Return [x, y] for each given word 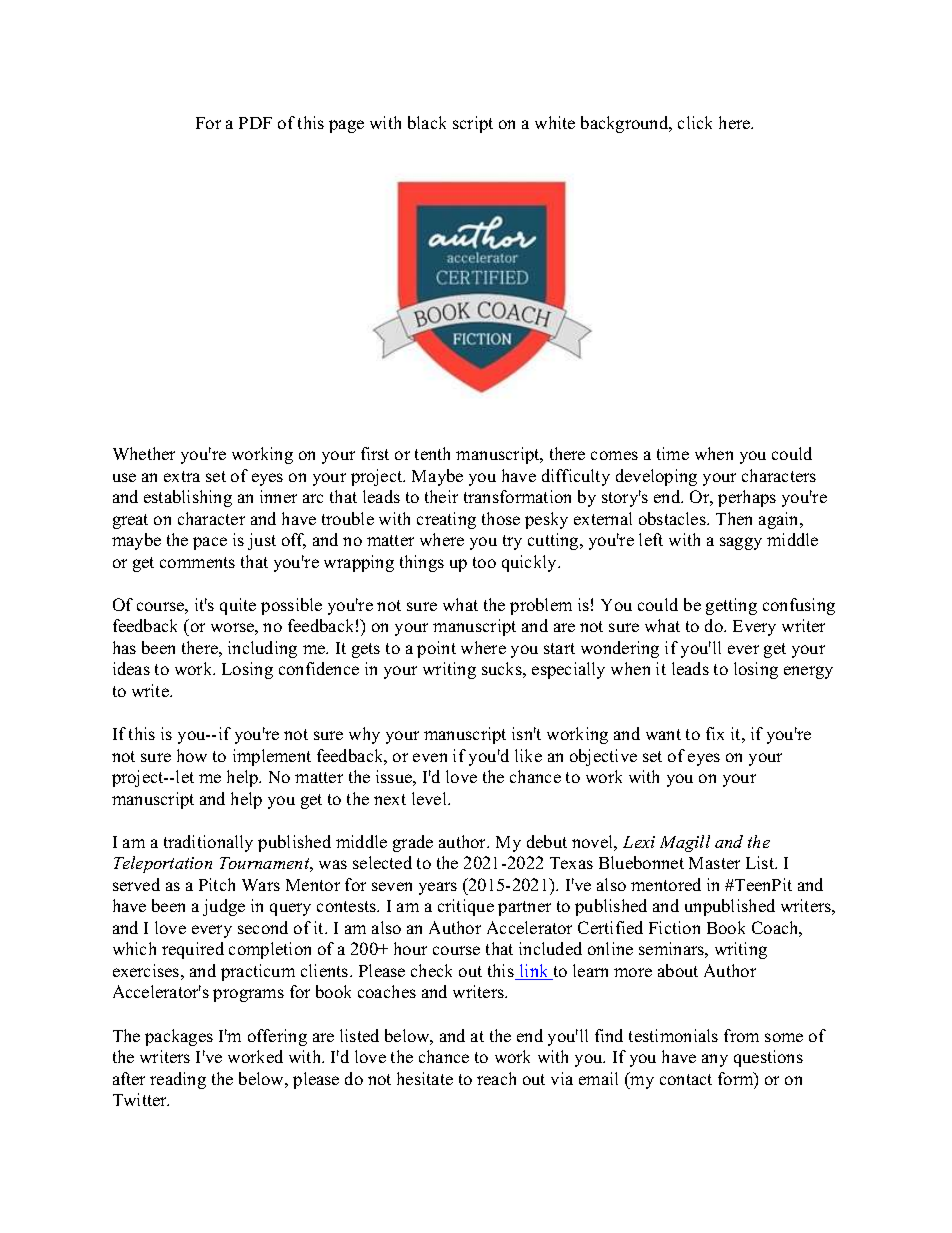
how [192, 755]
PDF [255, 123]
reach [496, 1078]
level [430, 798]
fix [715, 733]
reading [178, 1080]
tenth [432, 453]
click [695, 122]
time [673, 453]
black [427, 122]
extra [182, 476]
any [715, 1060]
